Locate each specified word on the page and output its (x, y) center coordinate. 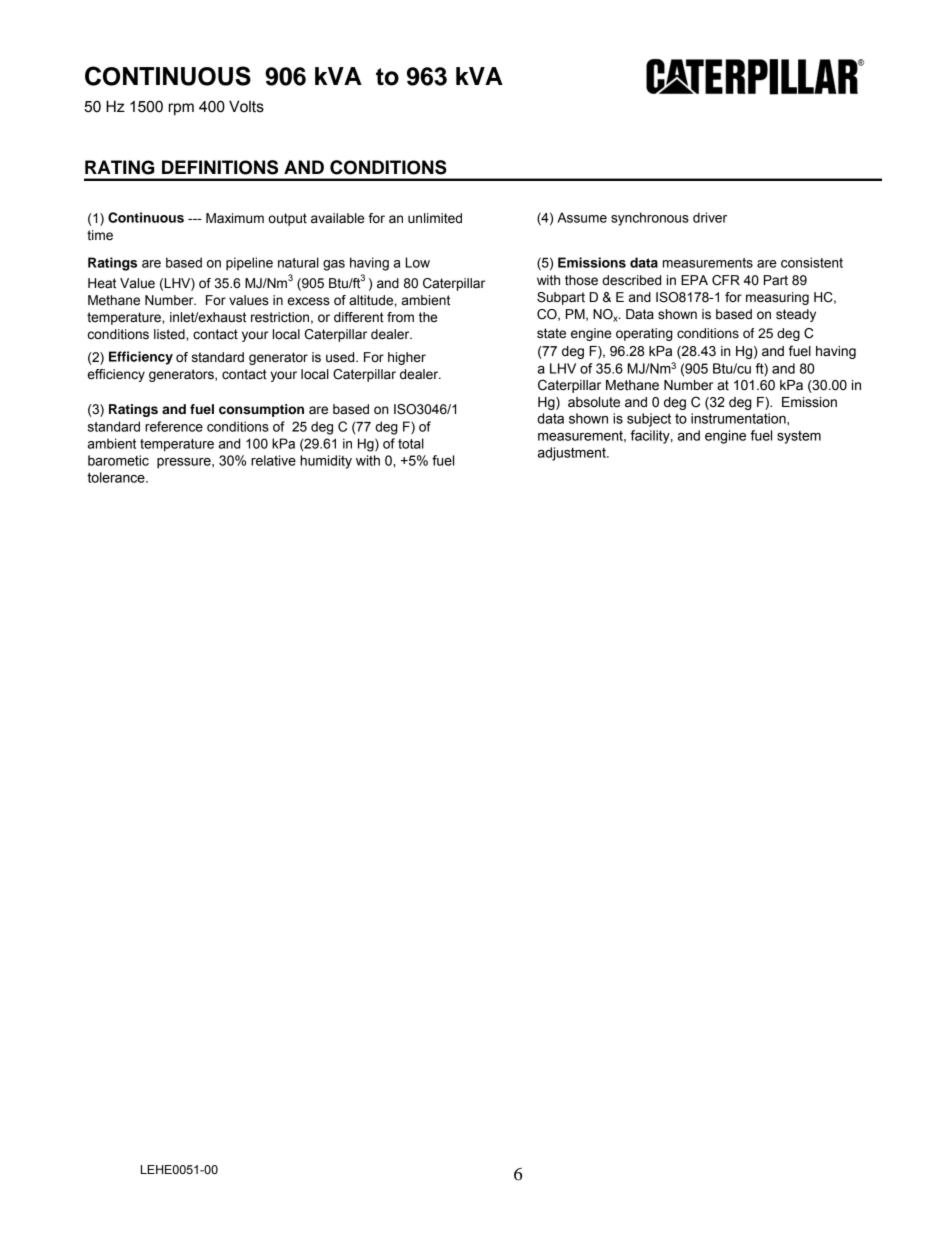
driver (710, 217)
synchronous (650, 219)
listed (170, 334)
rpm (181, 109)
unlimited (435, 218)
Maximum (235, 218)
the (428, 317)
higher (407, 358)
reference (174, 426)
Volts (246, 106)
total (411, 443)
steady (796, 315)
